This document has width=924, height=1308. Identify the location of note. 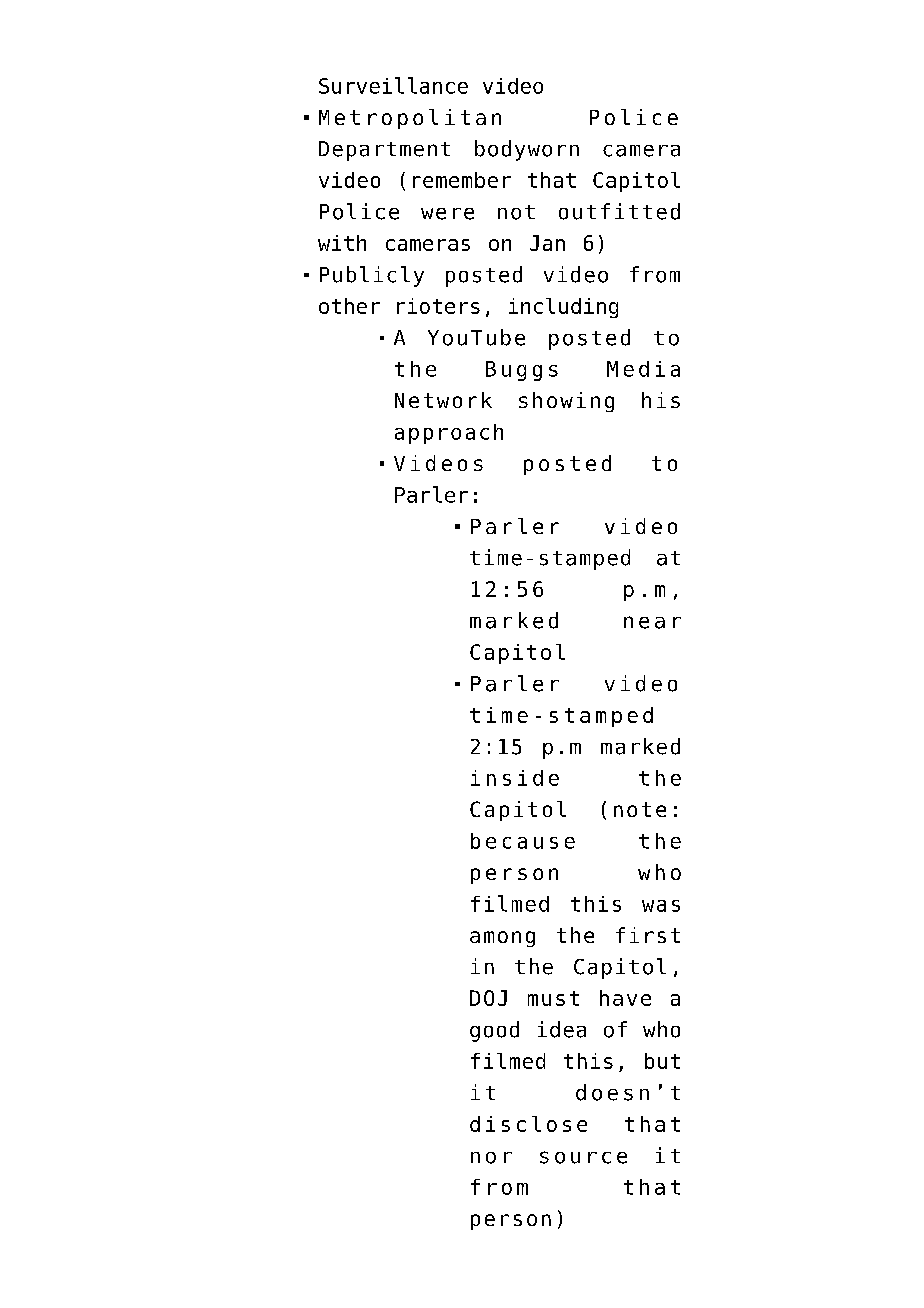
(640, 809).
